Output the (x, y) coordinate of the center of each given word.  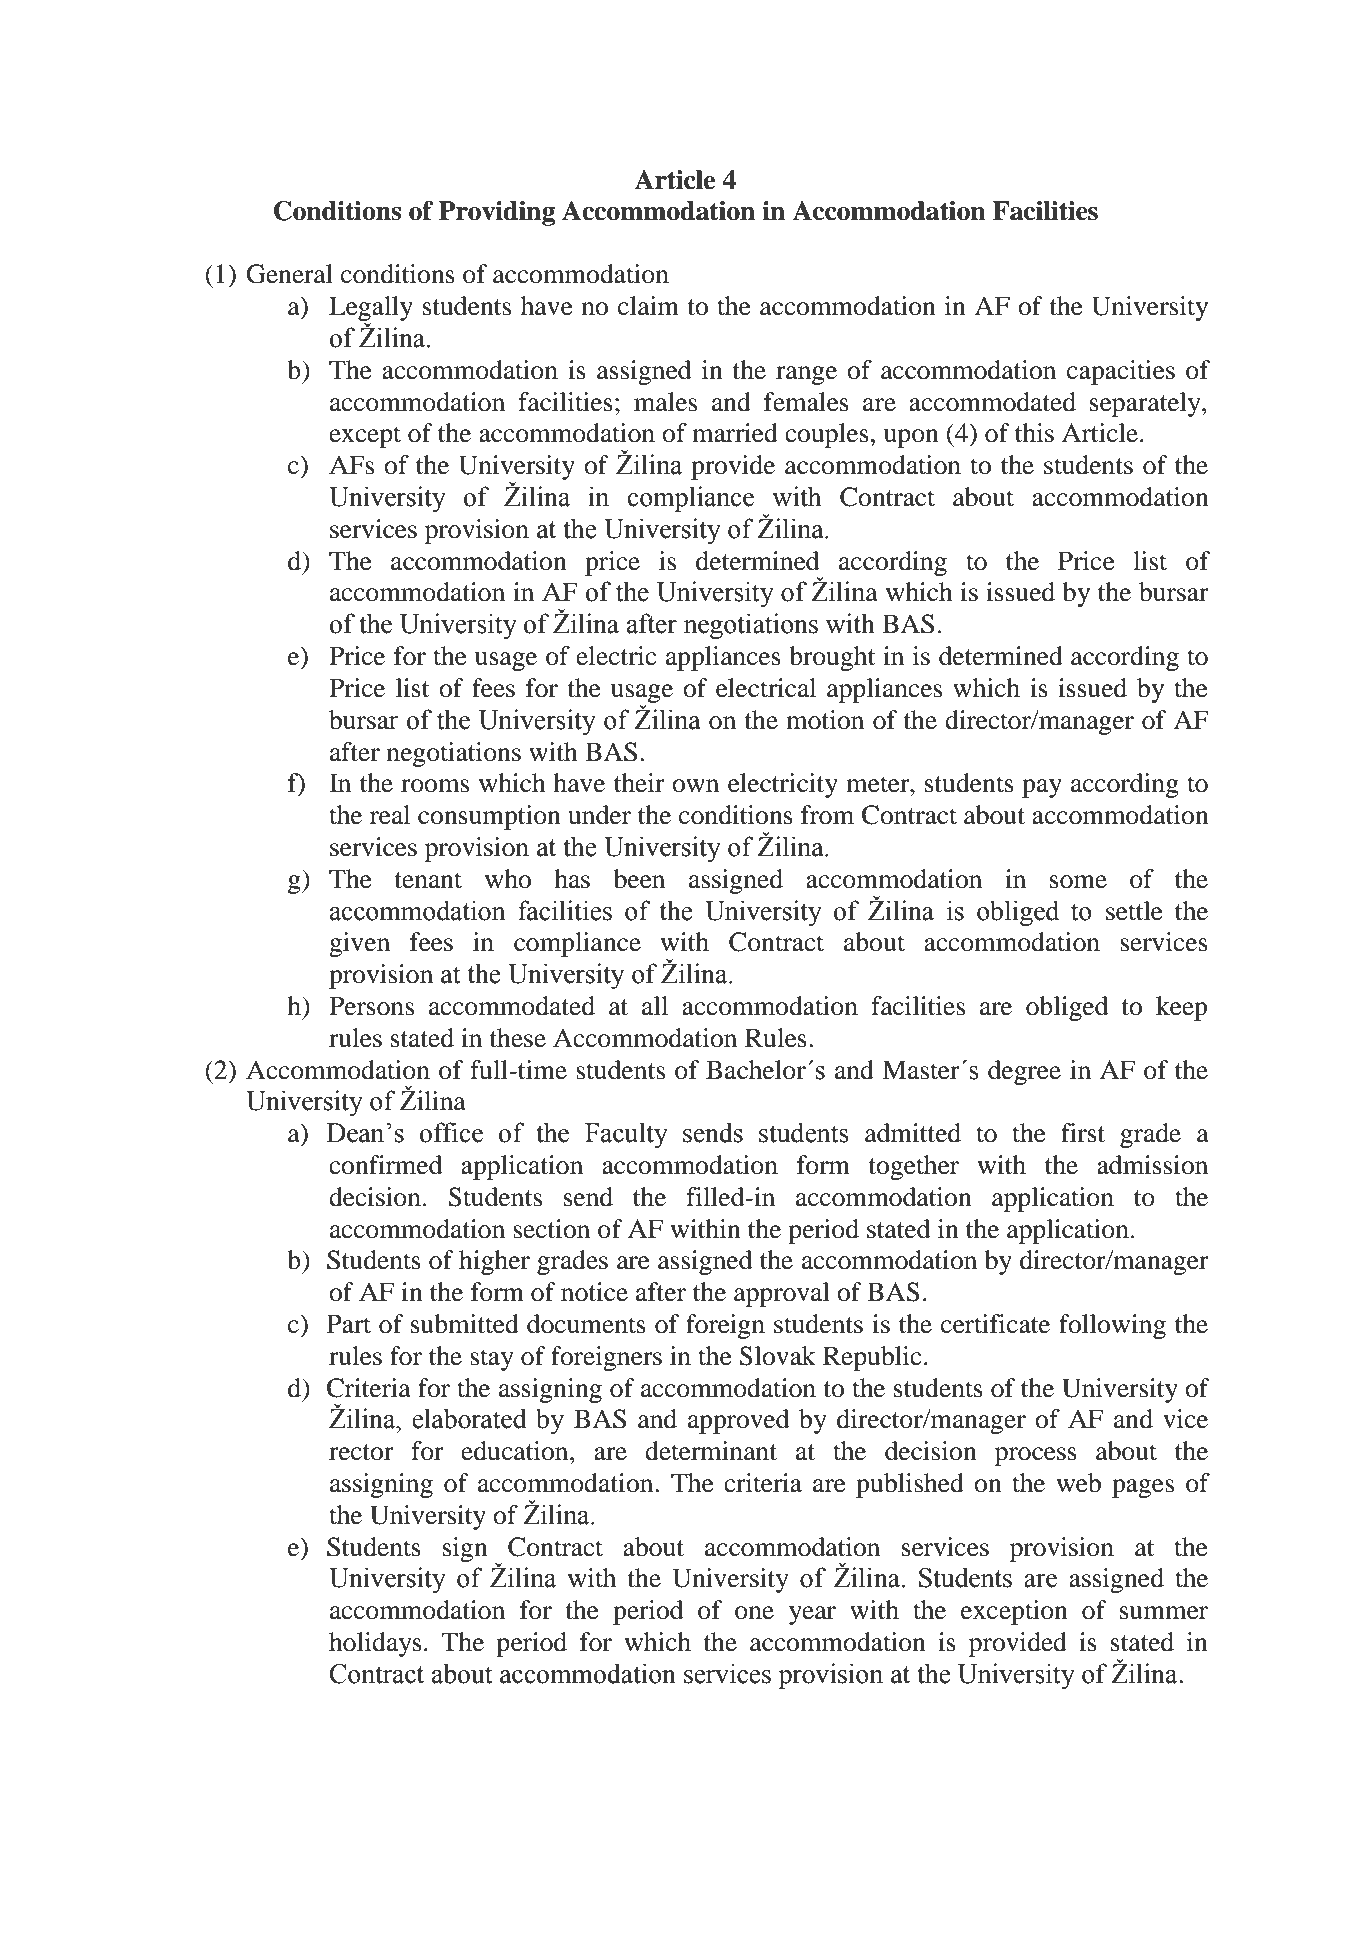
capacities (1121, 372)
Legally (371, 310)
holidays (375, 1644)
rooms (435, 786)
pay (1042, 788)
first (1083, 1133)
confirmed (385, 1165)
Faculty (626, 1135)
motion (825, 720)
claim (648, 306)
